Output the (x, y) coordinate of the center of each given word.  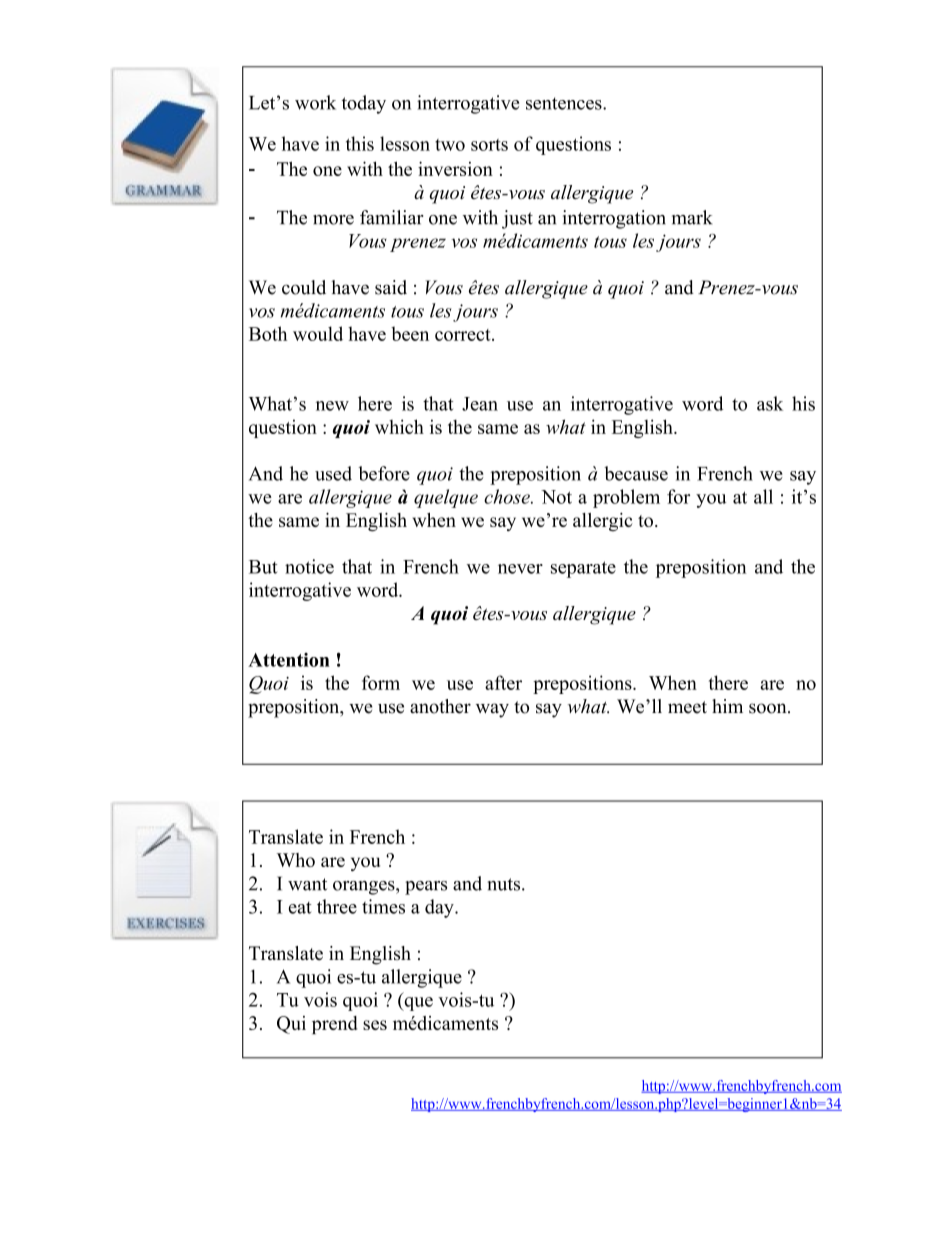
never (520, 569)
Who (296, 860)
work (315, 102)
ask (770, 403)
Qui (291, 1025)
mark (692, 217)
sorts (489, 145)
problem (626, 498)
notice (309, 566)
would (318, 333)
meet (687, 707)
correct (464, 335)
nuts (505, 884)
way (492, 710)
